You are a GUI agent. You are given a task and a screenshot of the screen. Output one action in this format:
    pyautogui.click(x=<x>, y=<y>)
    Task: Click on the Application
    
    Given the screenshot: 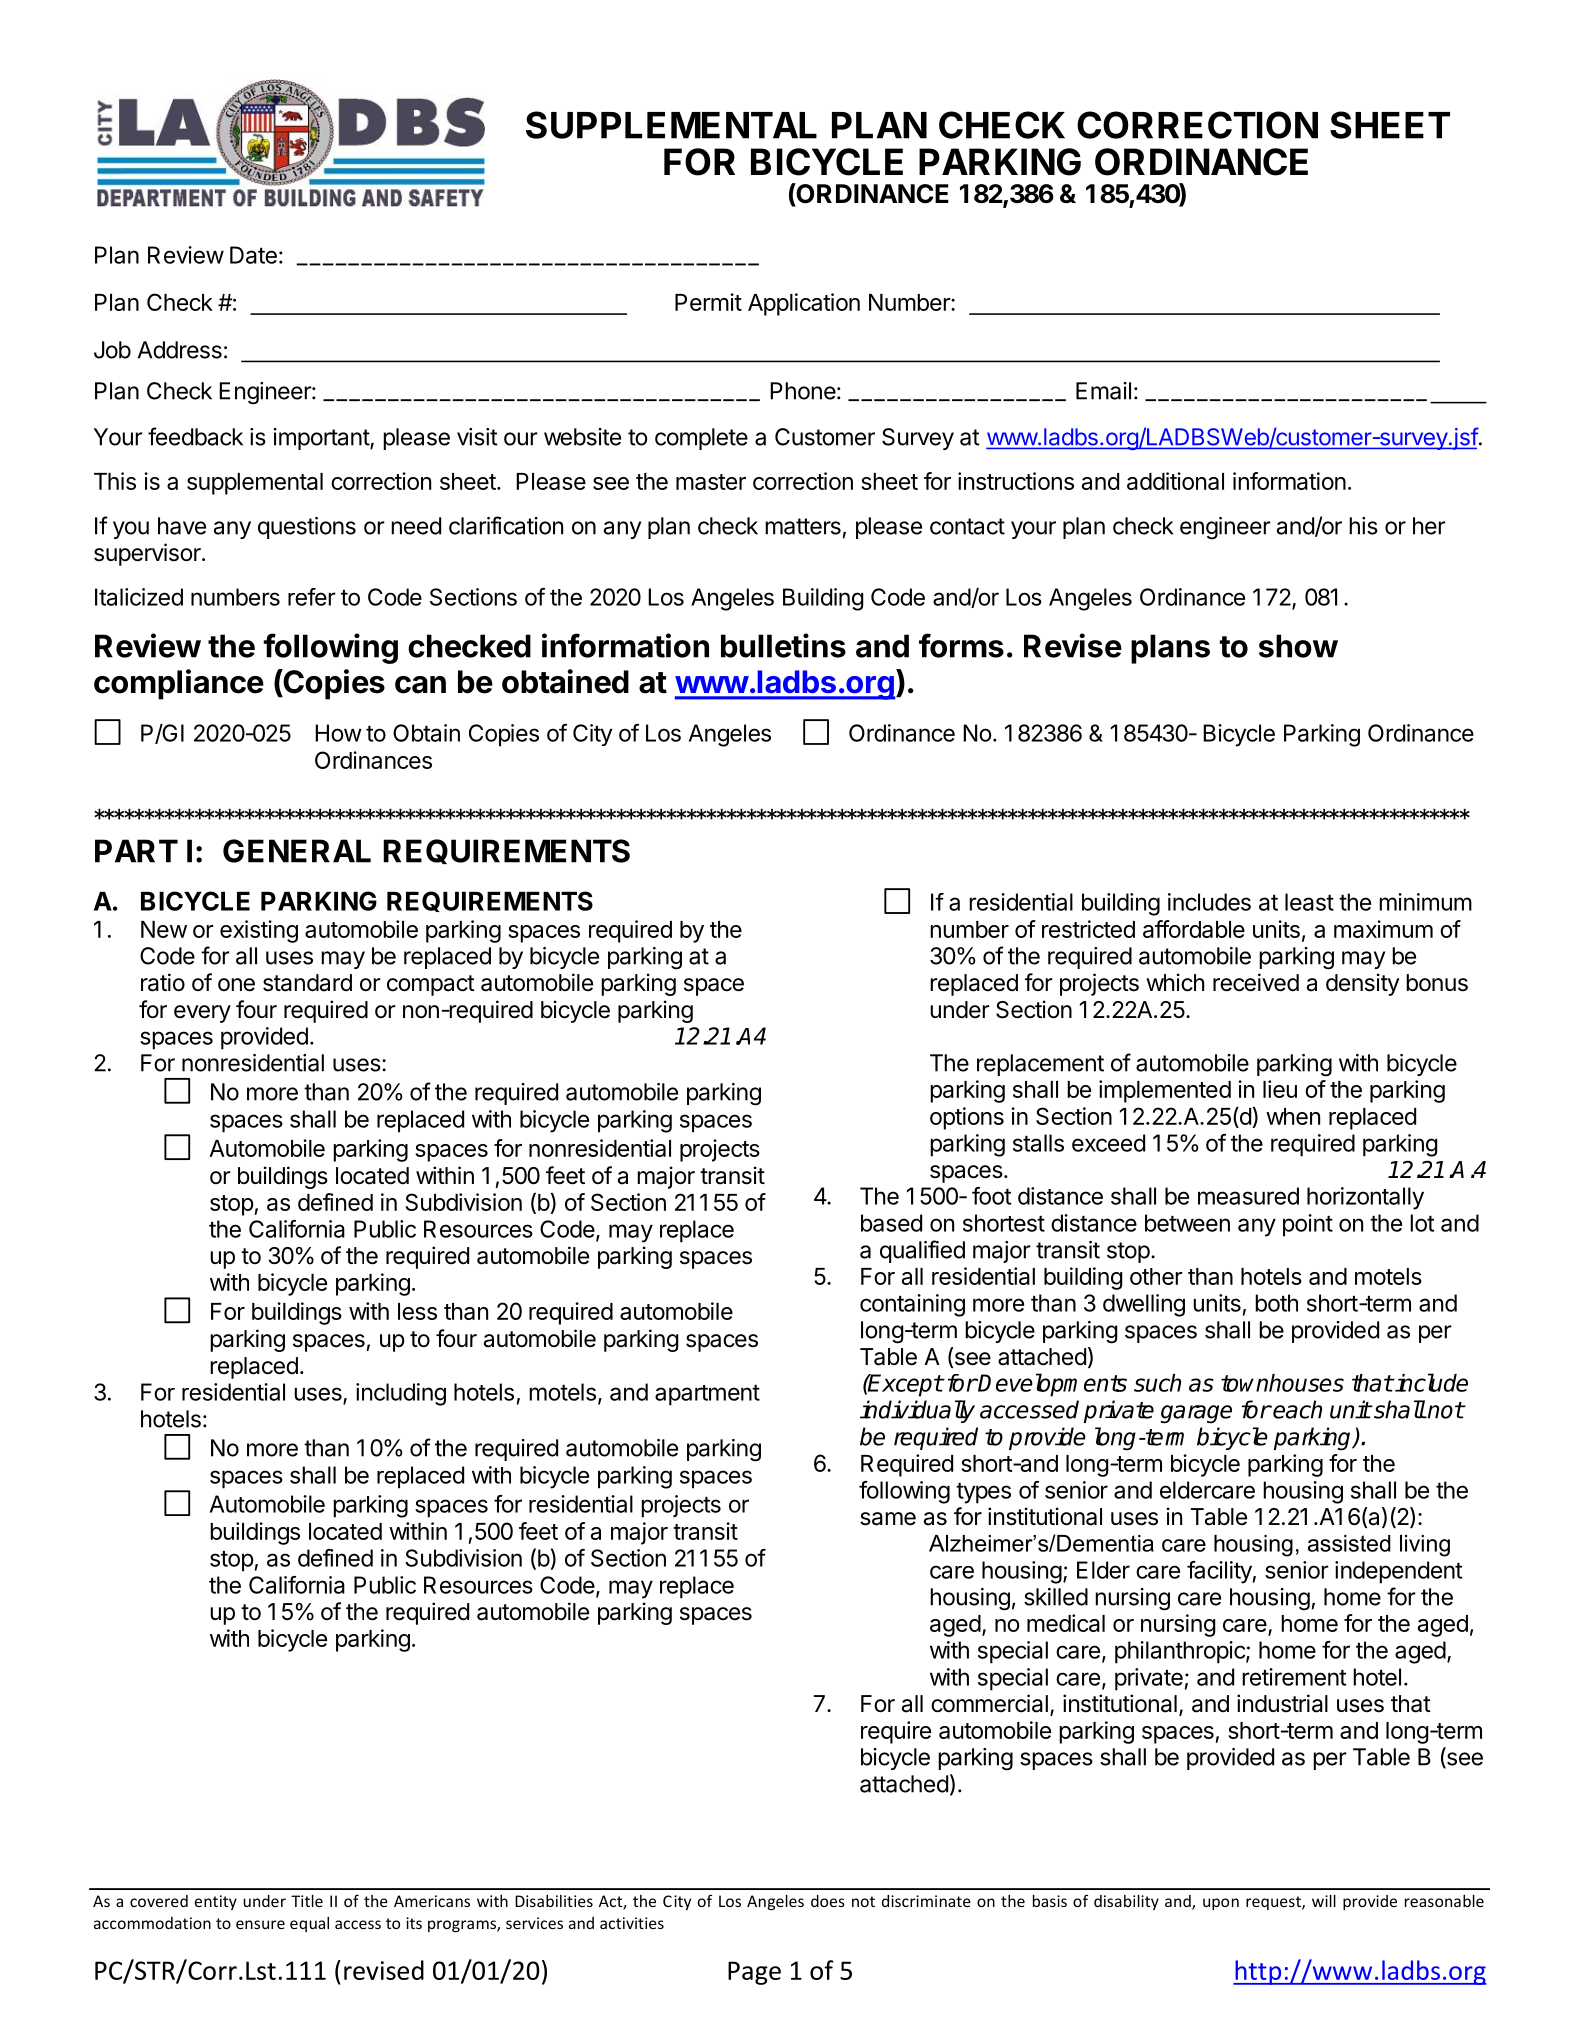 What is the action you would take?
    pyautogui.click(x=804, y=304)
